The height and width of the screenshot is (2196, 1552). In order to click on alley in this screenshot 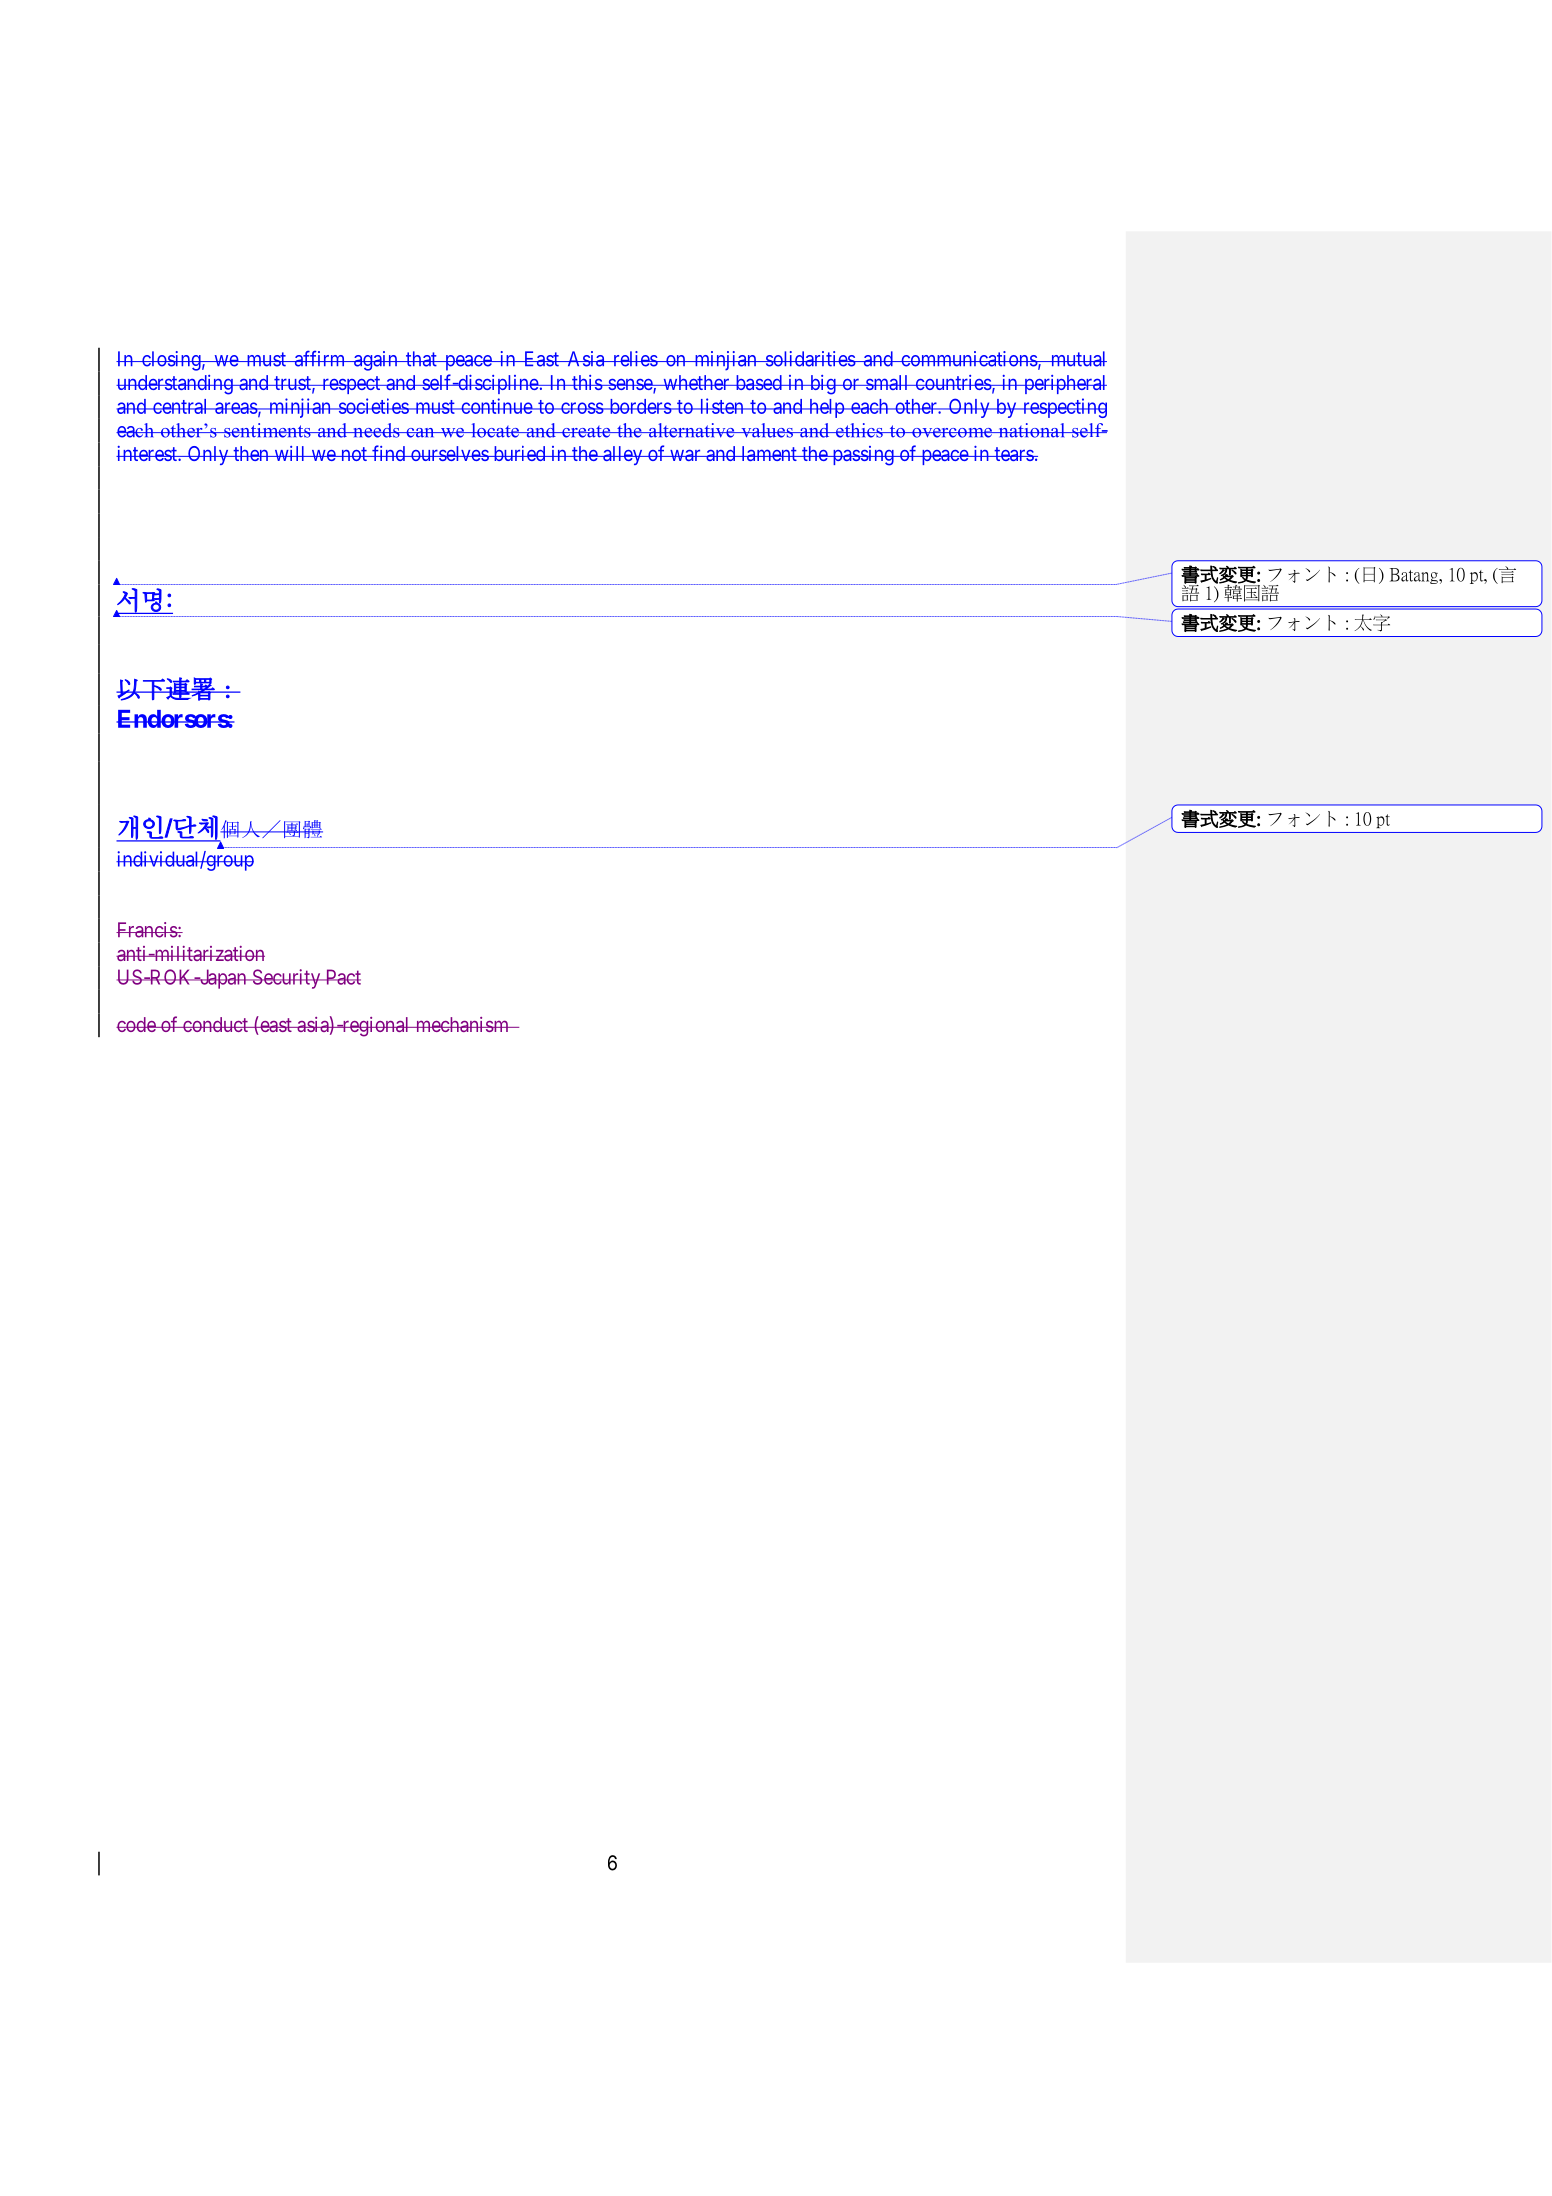, I will do `click(623, 455)`.
